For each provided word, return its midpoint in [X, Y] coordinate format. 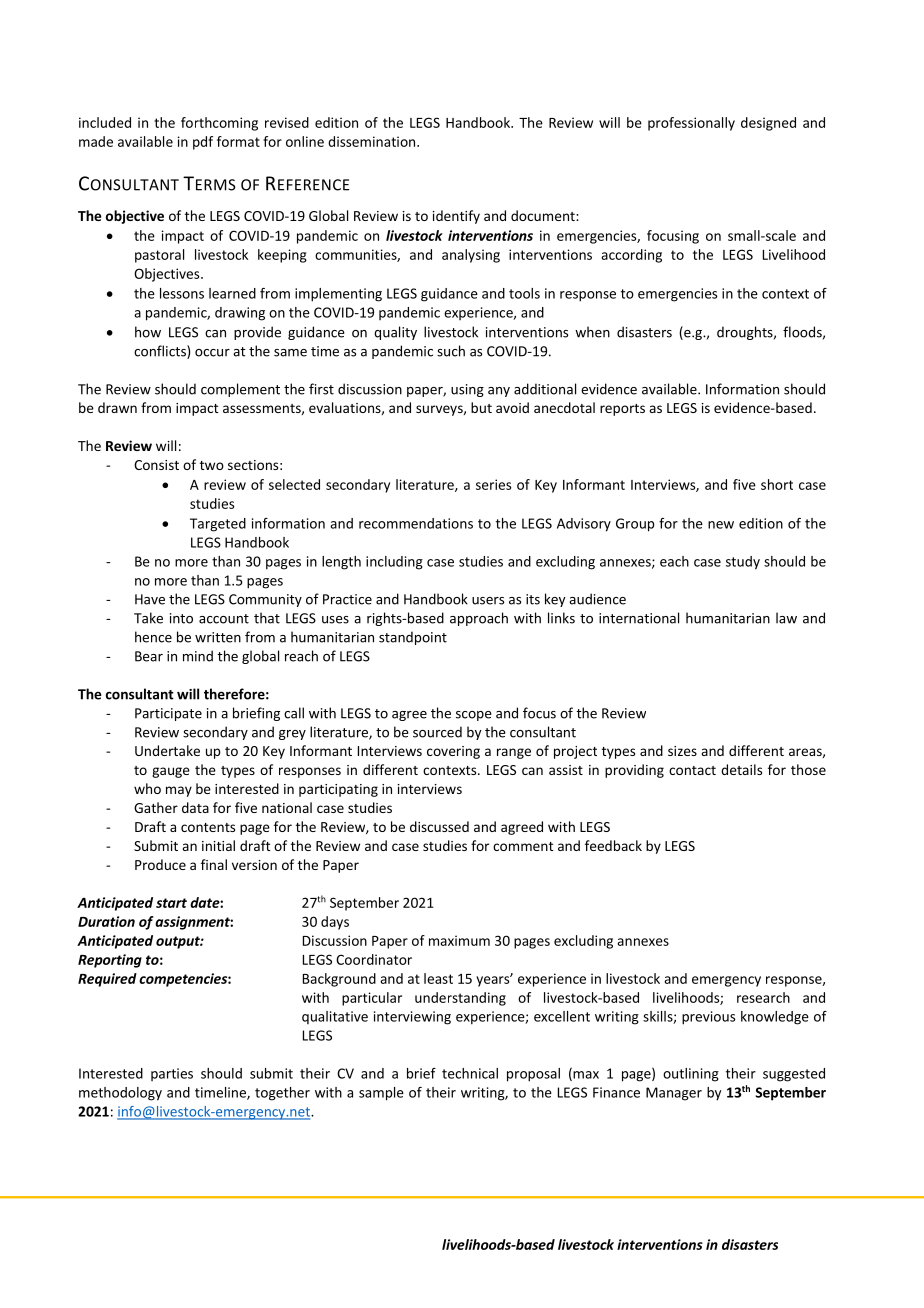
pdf [203, 143]
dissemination [373, 141]
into [181, 618]
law [786, 618]
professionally [691, 124]
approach [479, 619]
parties [172, 1074]
